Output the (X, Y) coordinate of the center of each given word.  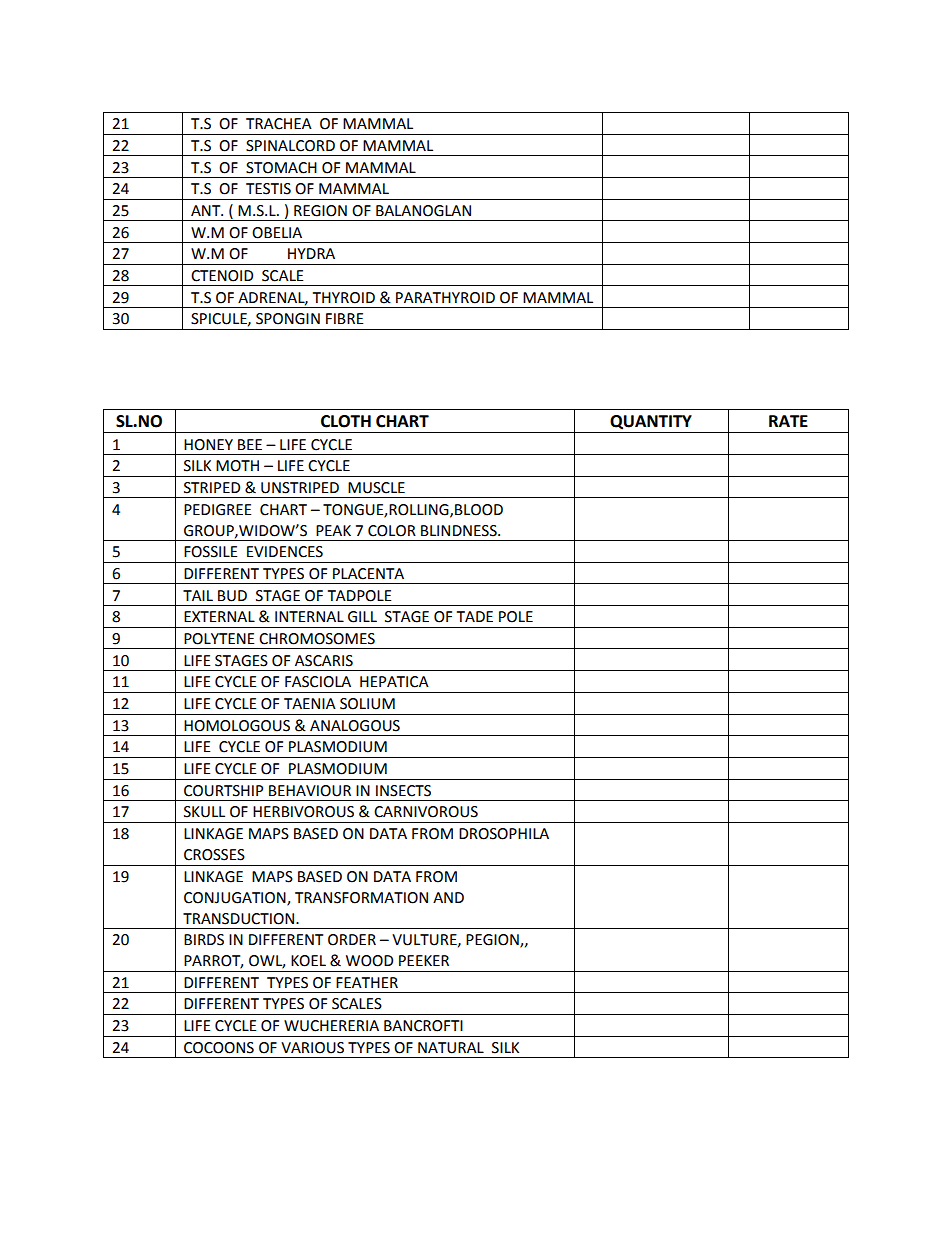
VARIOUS (312, 1048)
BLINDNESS (460, 531)
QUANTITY (651, 422)
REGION (320, 211)
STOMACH (281, 168)
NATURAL (451, 1048)
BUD (232, 596)
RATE (788, 421)
